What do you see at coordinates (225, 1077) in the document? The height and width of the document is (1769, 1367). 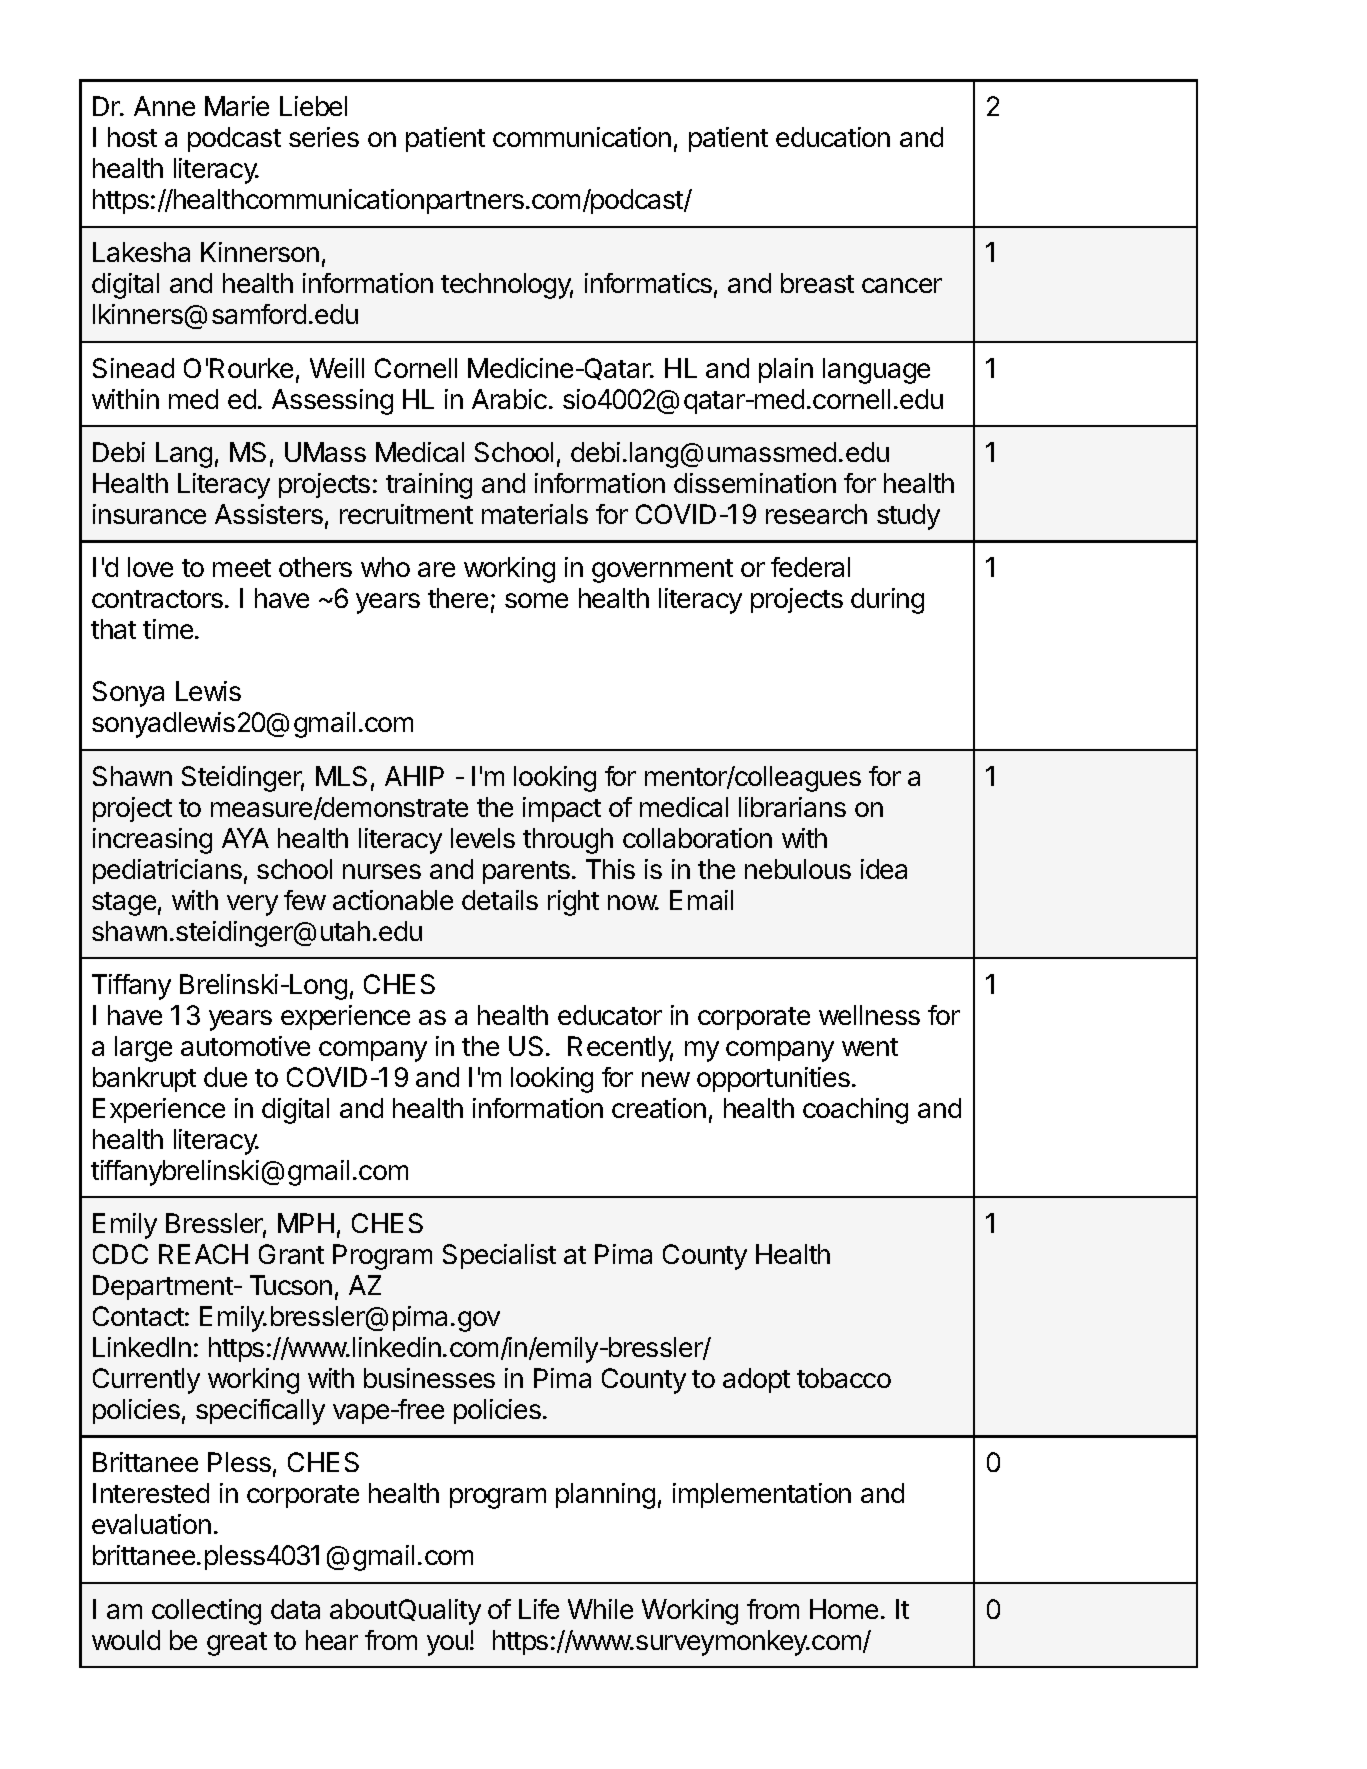 I see `due` at bounding box center [225, 1077].
